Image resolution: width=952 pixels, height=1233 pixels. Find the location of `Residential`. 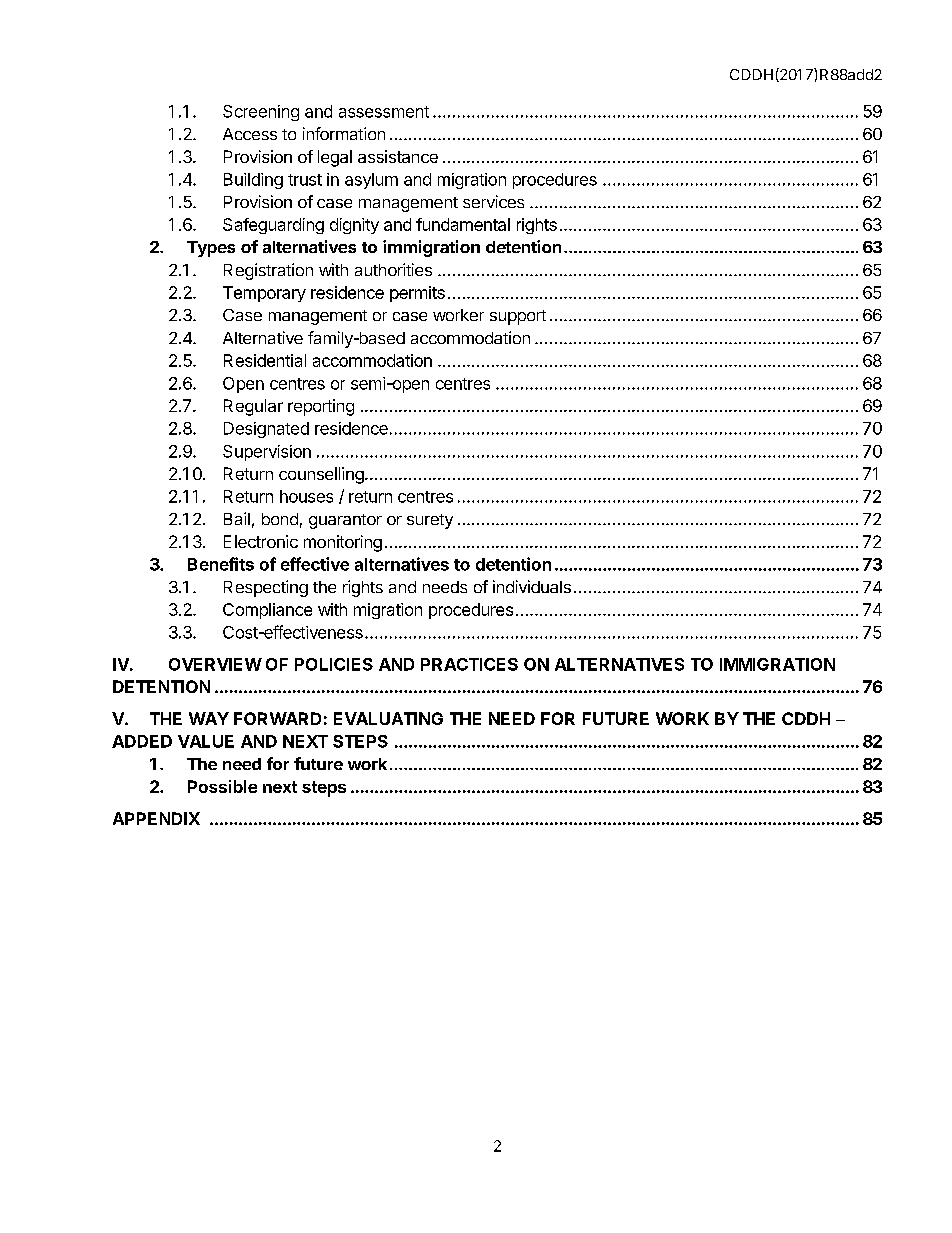

Residential is located at coordinates (265, 360).
